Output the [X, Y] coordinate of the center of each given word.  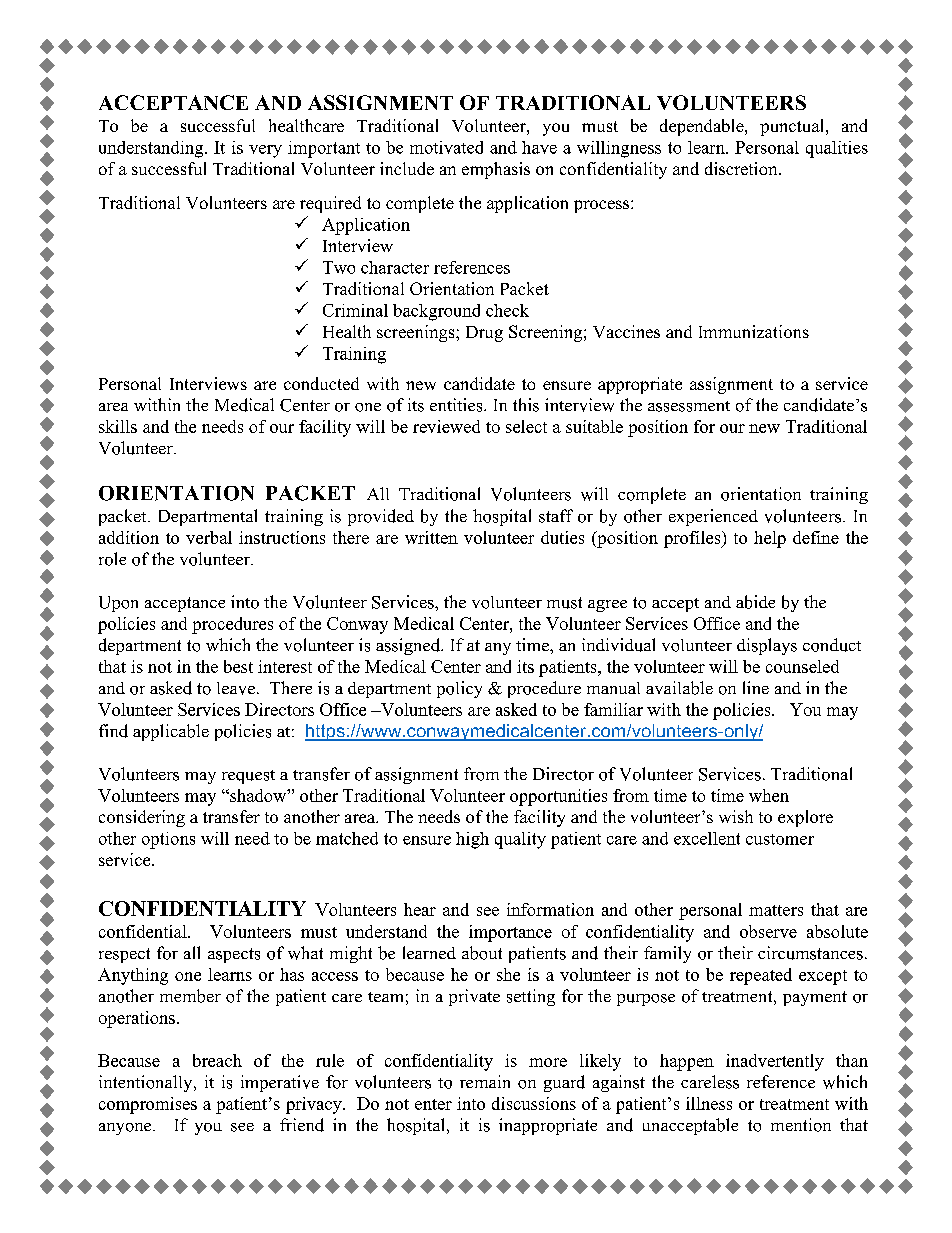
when [769, 795]
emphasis [496, 170]
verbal [209, 537]
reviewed [446, 426]
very [265, 151]
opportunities [558, 797]
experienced [713, 517]
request [248, 777]
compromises [148, 1105]
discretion [742, 168]
